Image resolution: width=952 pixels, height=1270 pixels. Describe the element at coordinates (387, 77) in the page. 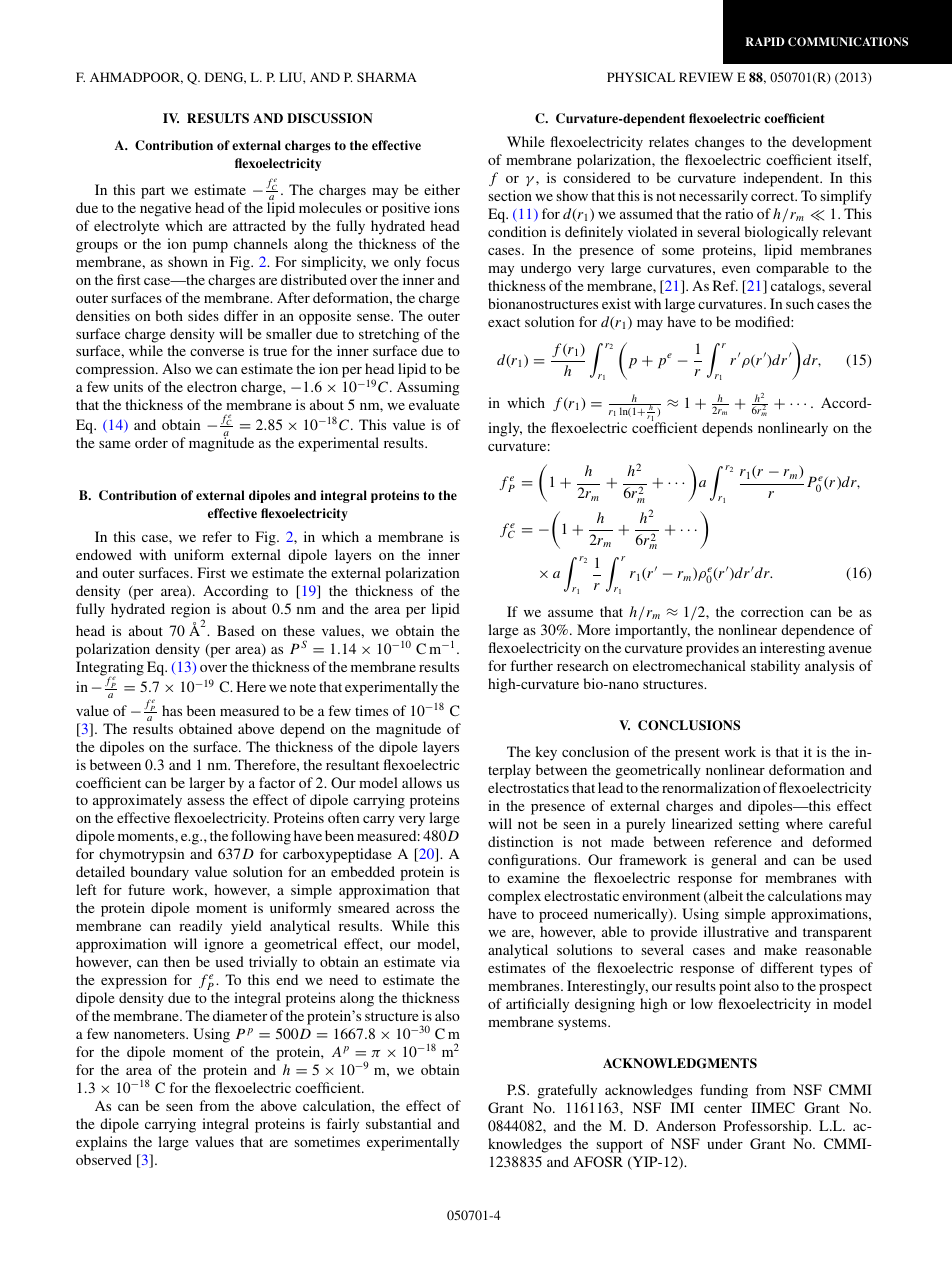

I see `SHARMA` at that location.
